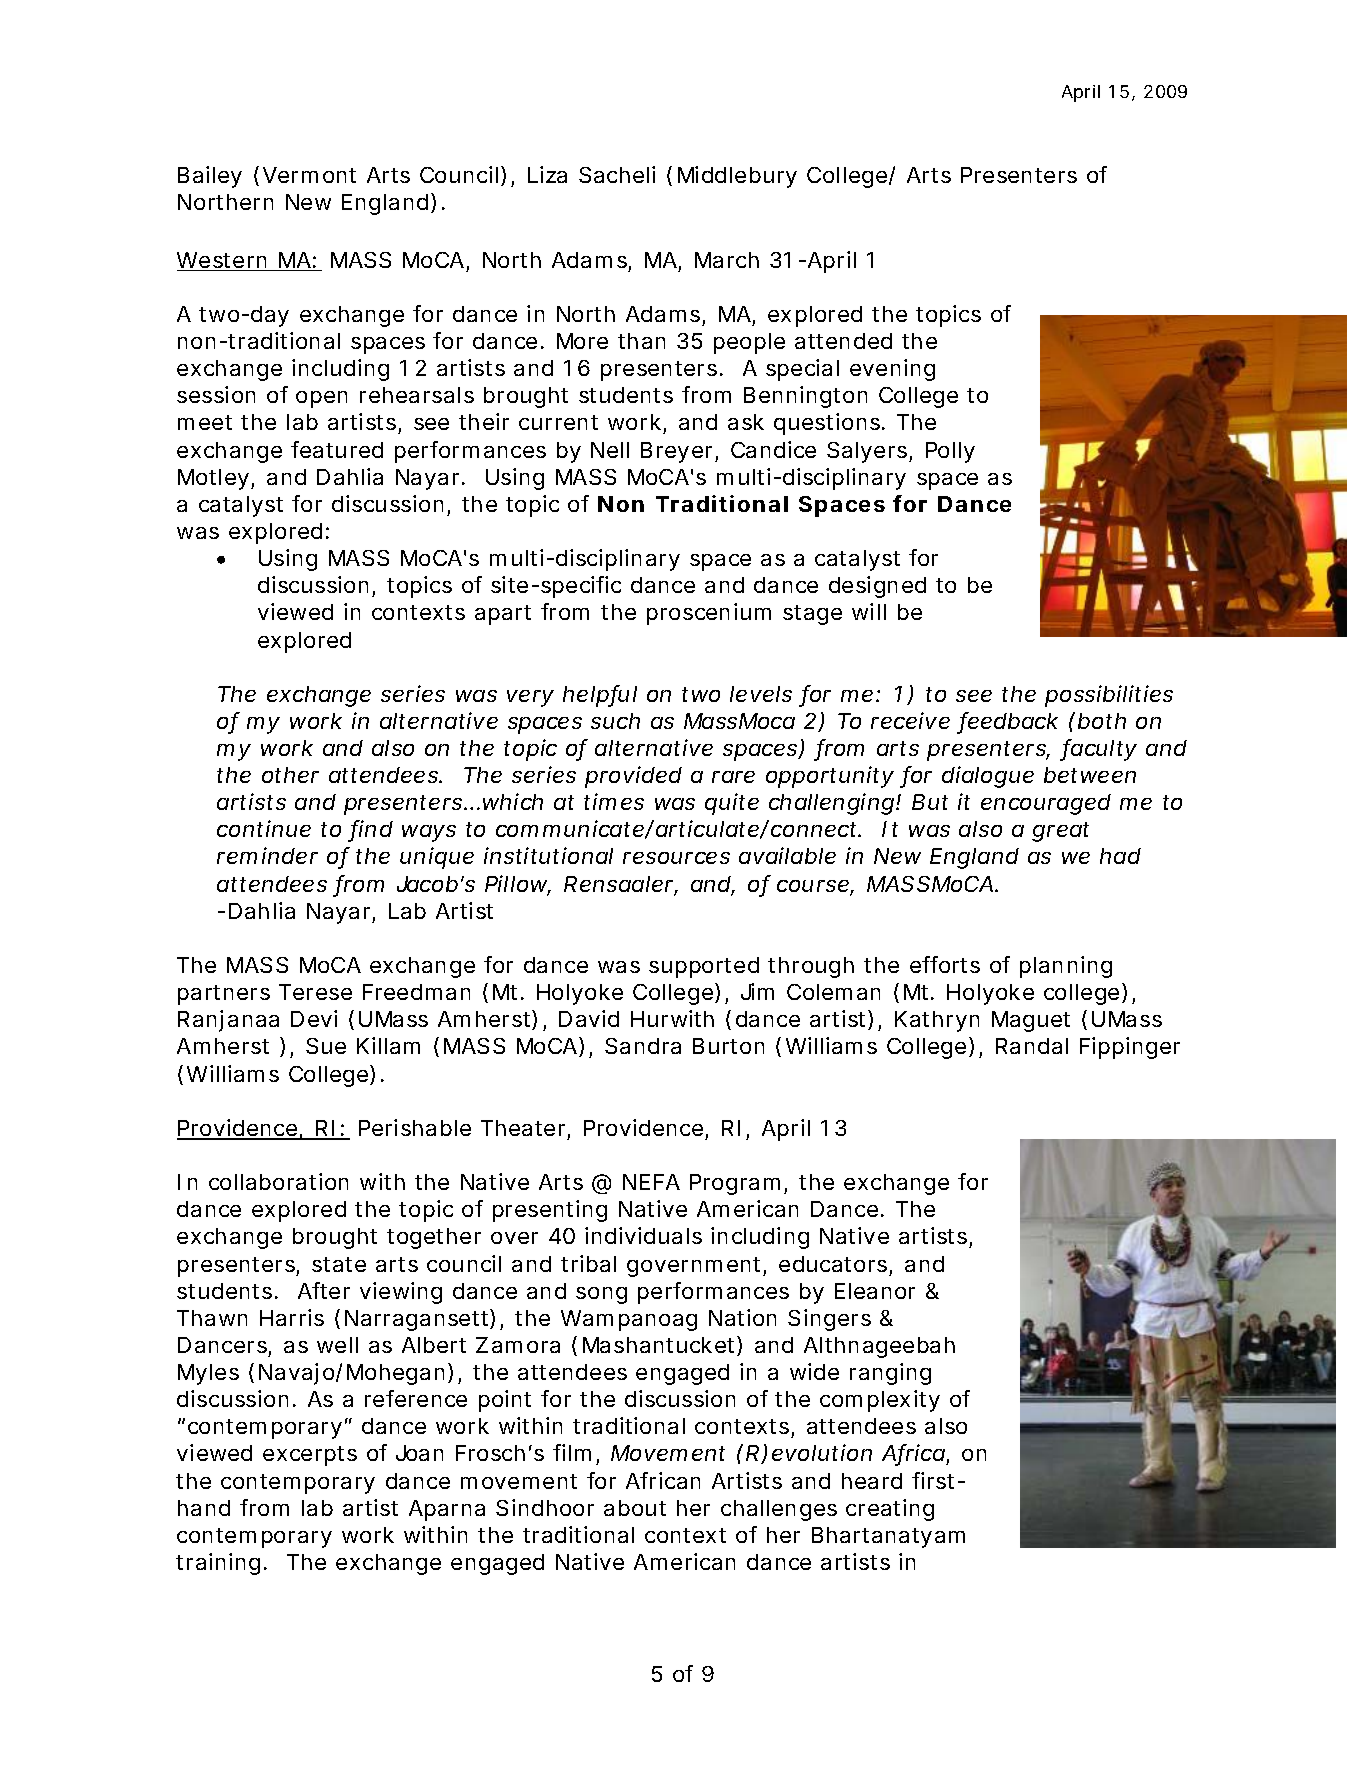 The height and width of the document is (1768, 1366). What do you see at coordinates (547, 174) in the document?
I see `Liza` at bounding box center [547, 174].
